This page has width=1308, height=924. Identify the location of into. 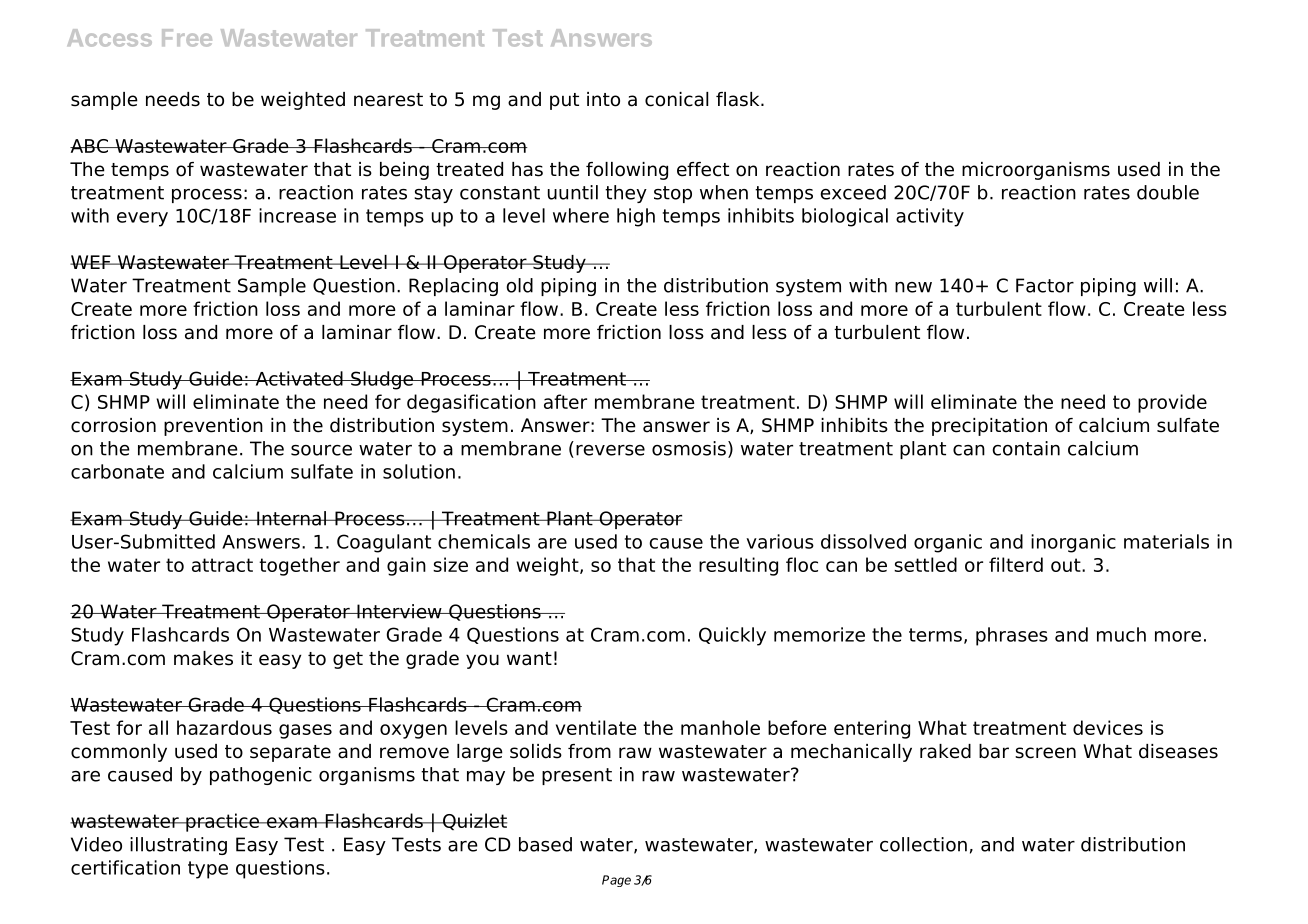
(603, 99).
